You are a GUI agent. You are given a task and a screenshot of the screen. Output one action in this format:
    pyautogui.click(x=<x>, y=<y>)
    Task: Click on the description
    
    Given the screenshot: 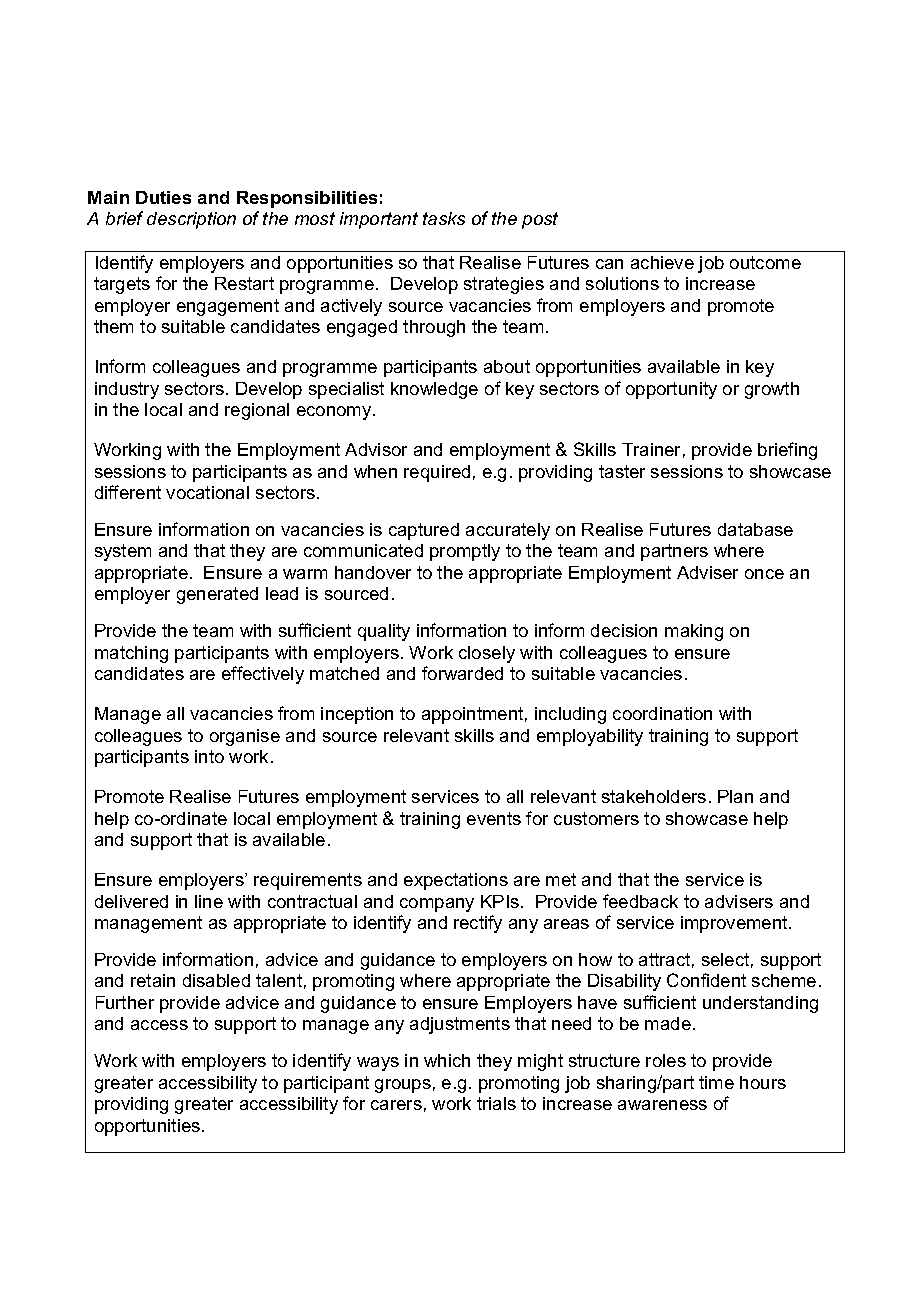 What is the action you would take?
    pyautogui.click(x=191, y=220)
